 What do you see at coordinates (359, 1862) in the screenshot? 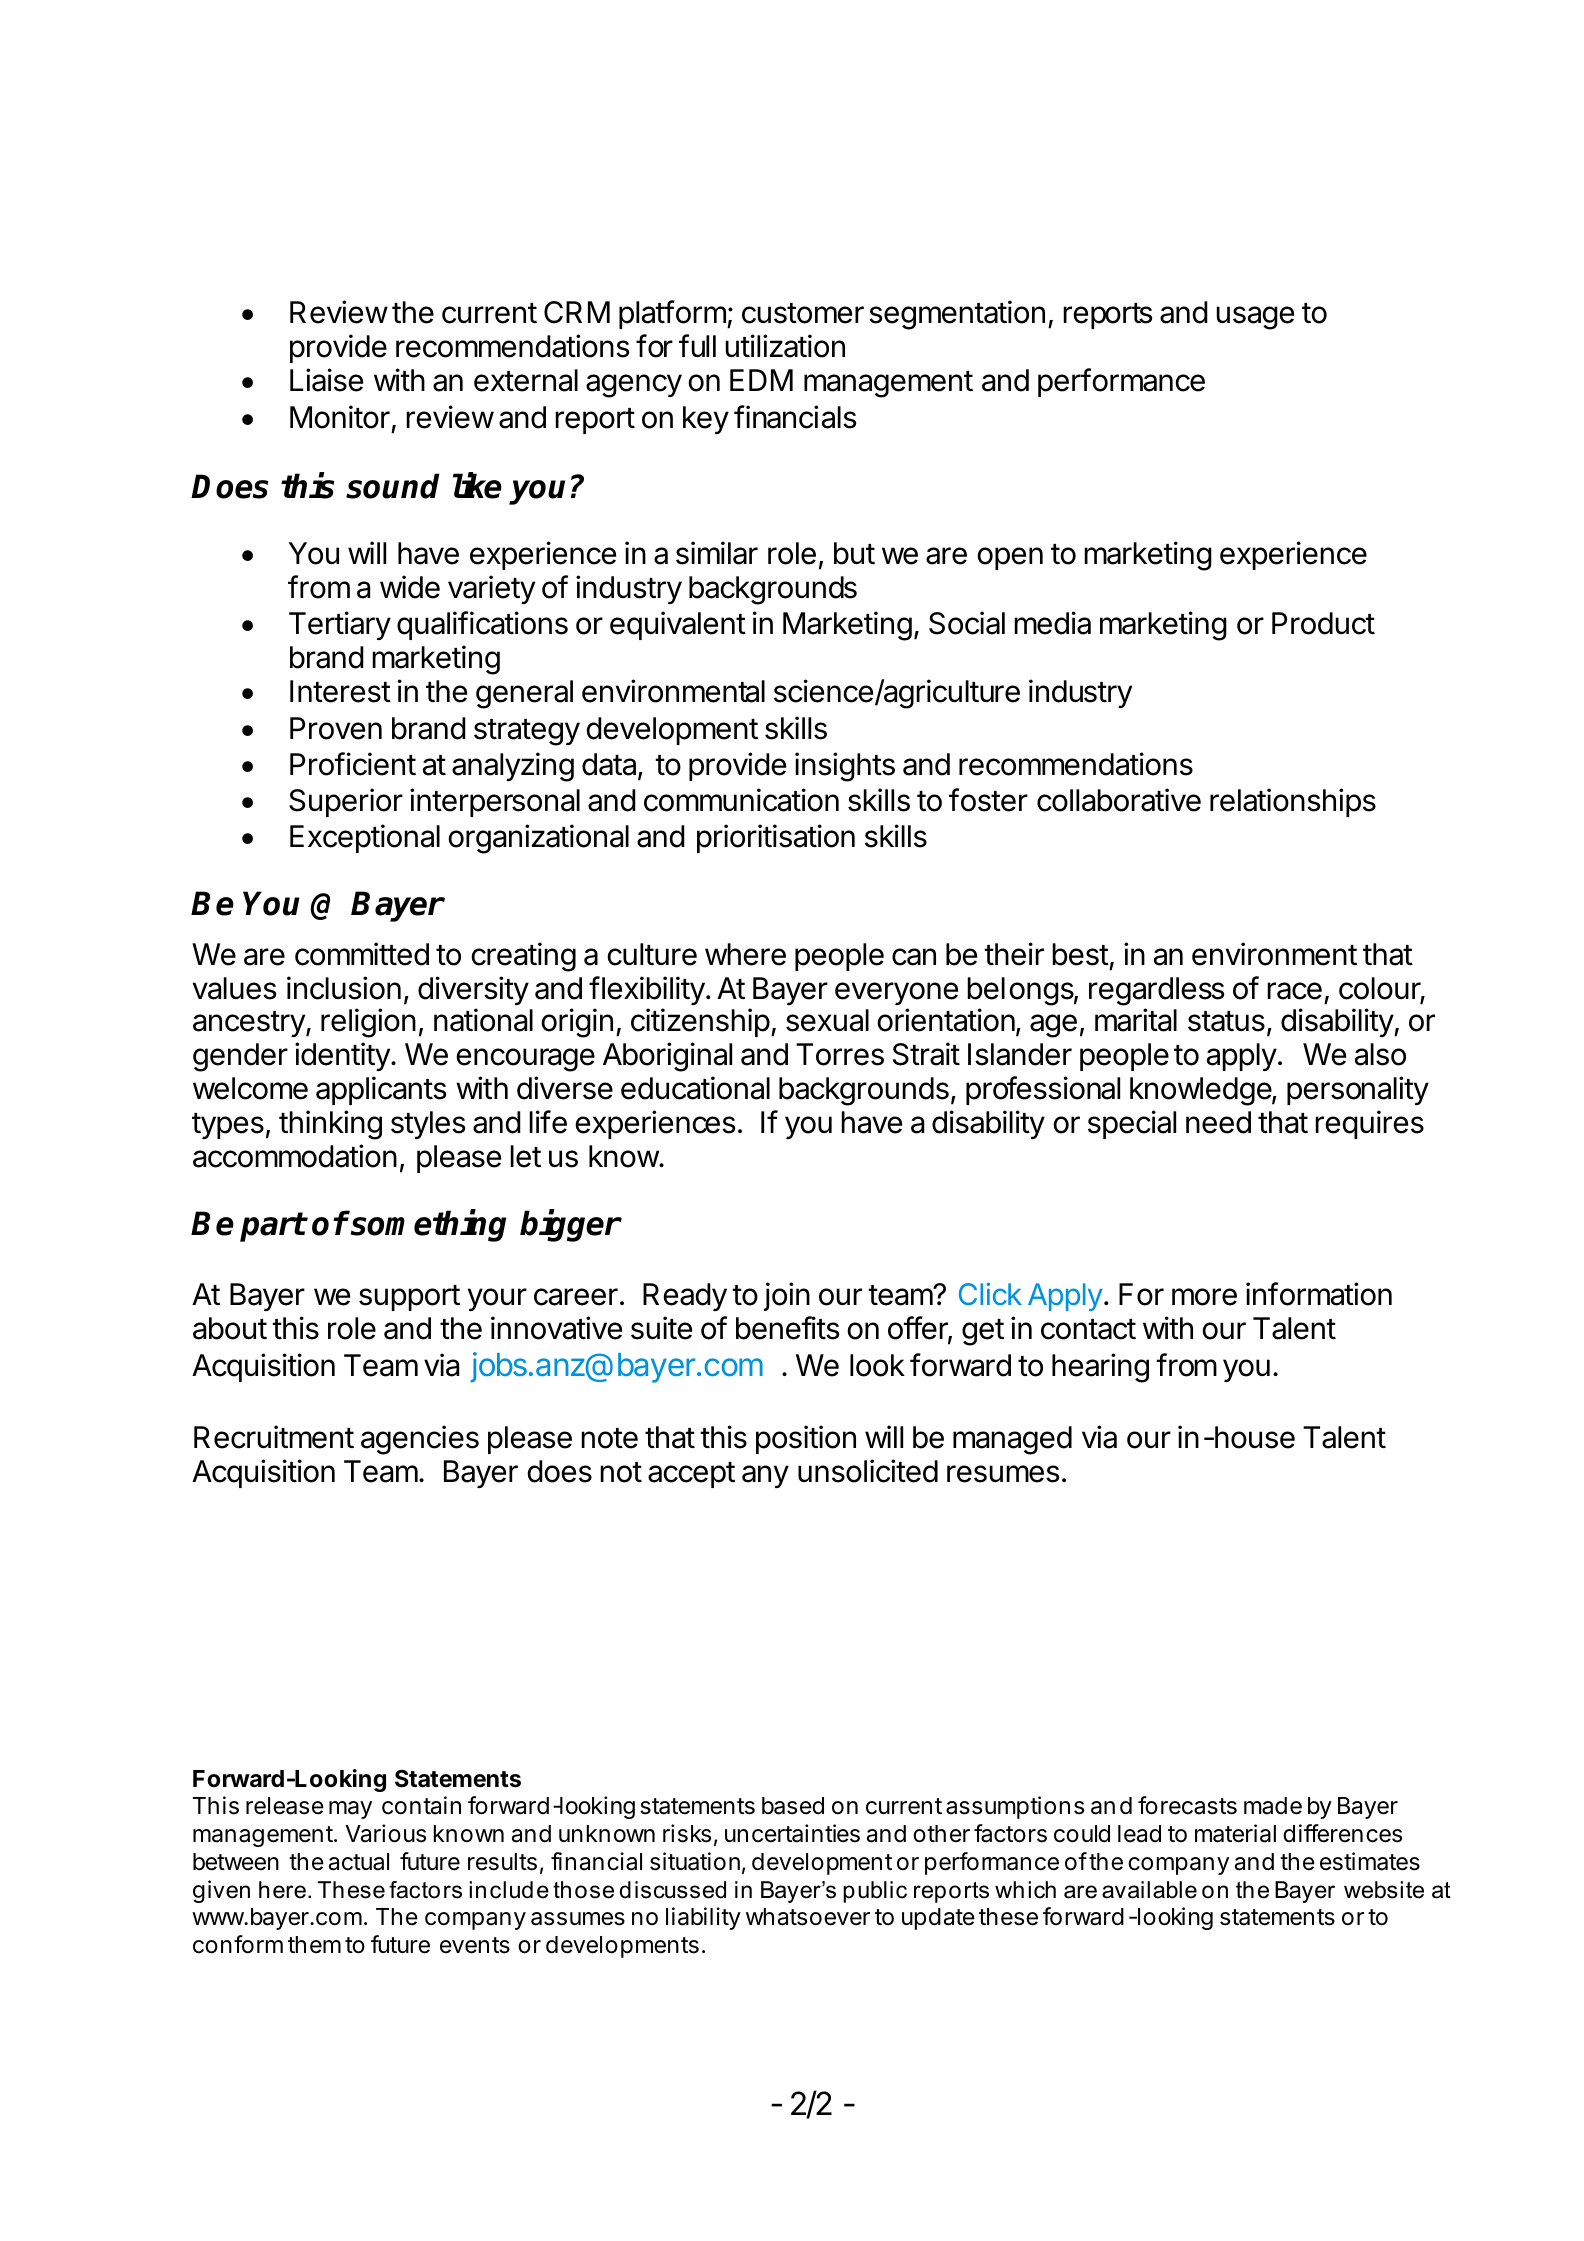
I see `actual` at bounding box center [359, 1862].
